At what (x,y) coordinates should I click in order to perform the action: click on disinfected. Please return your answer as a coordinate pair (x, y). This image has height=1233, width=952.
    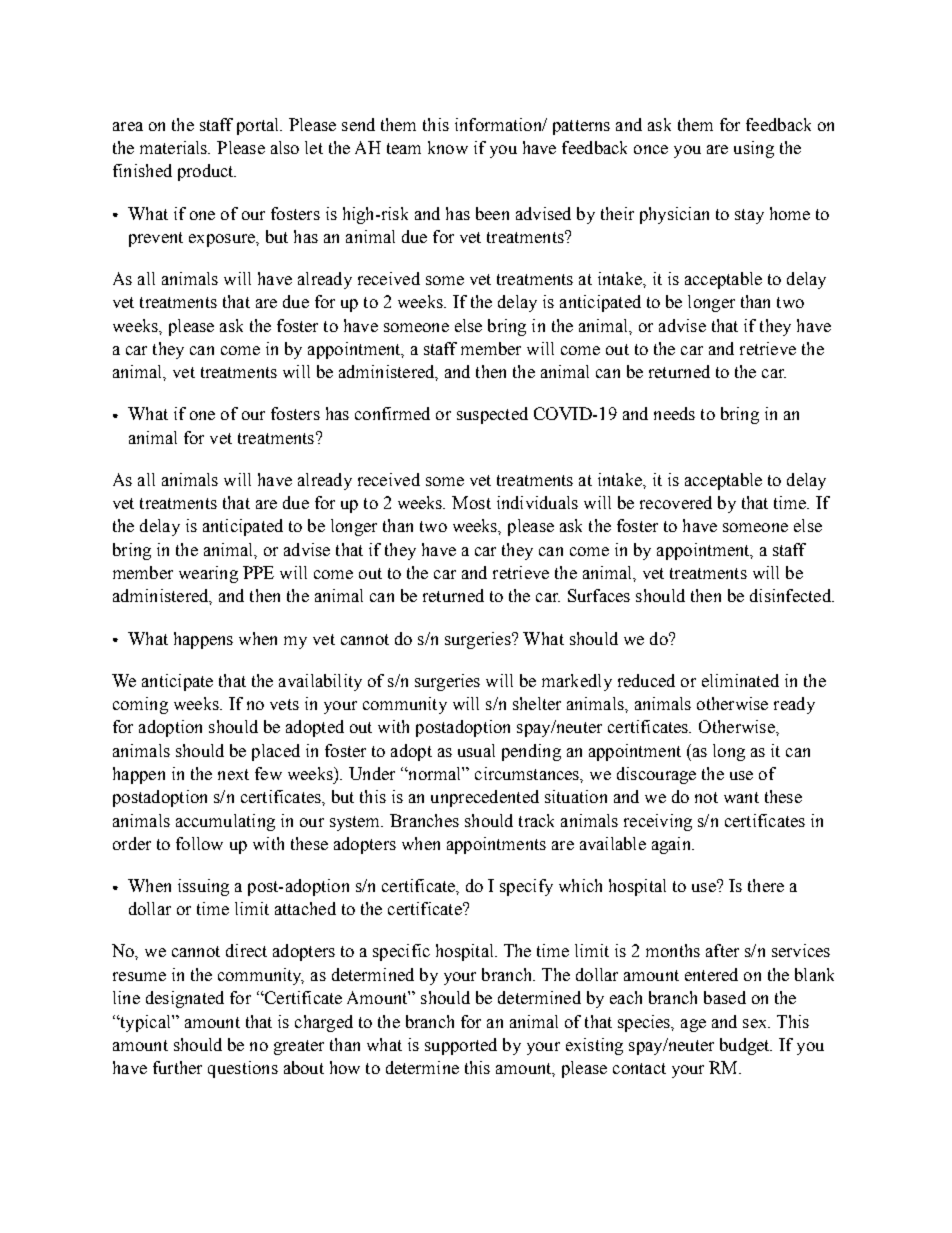
    Looking at the image, I should click on (791, 595).
